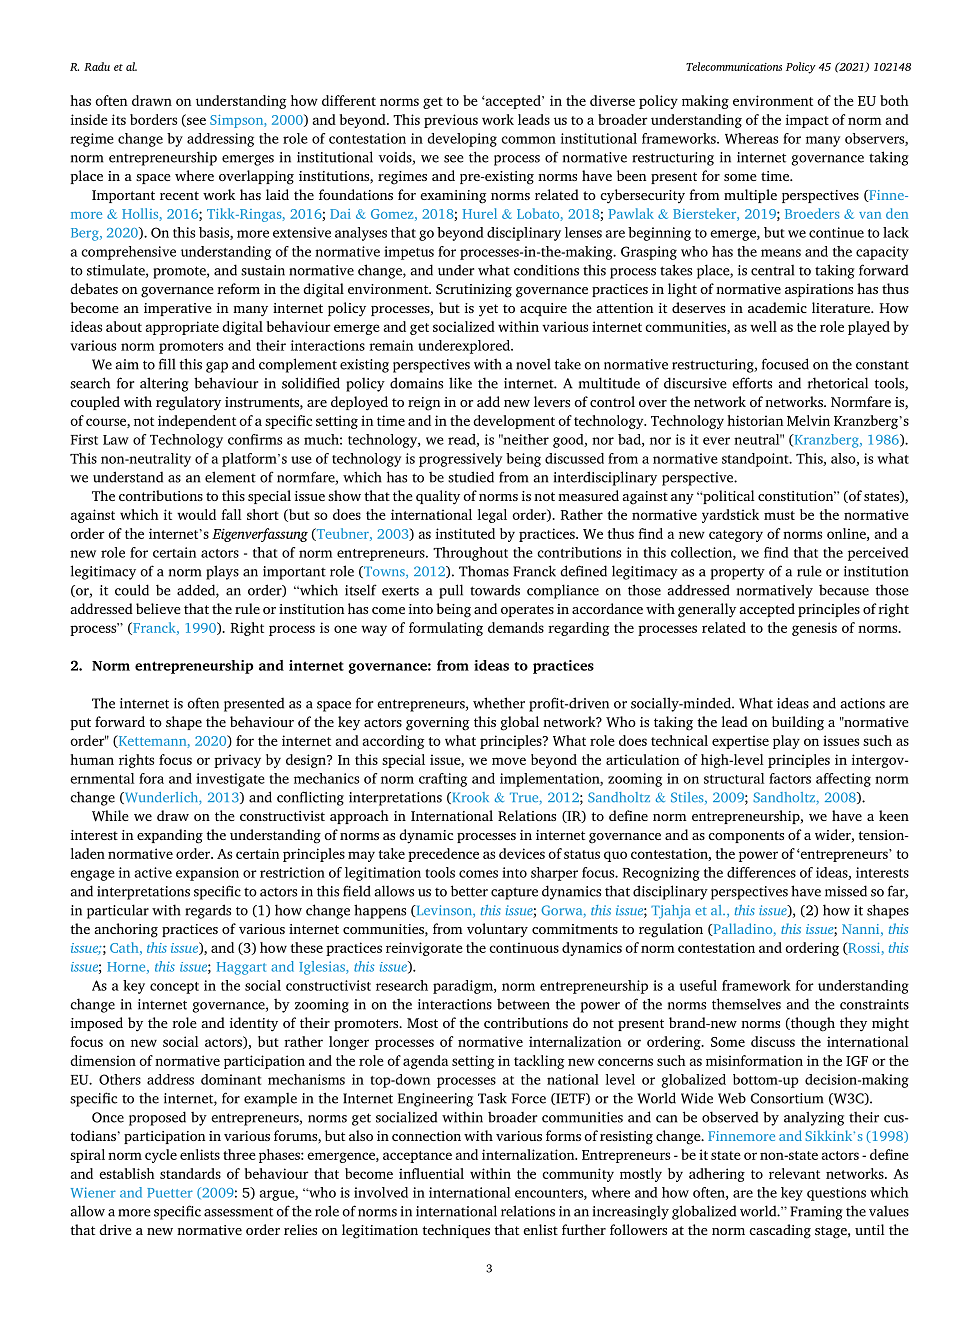  Describe the element at coordinates (756, 460) in the screenshot. I see `standpoint` at that location.
